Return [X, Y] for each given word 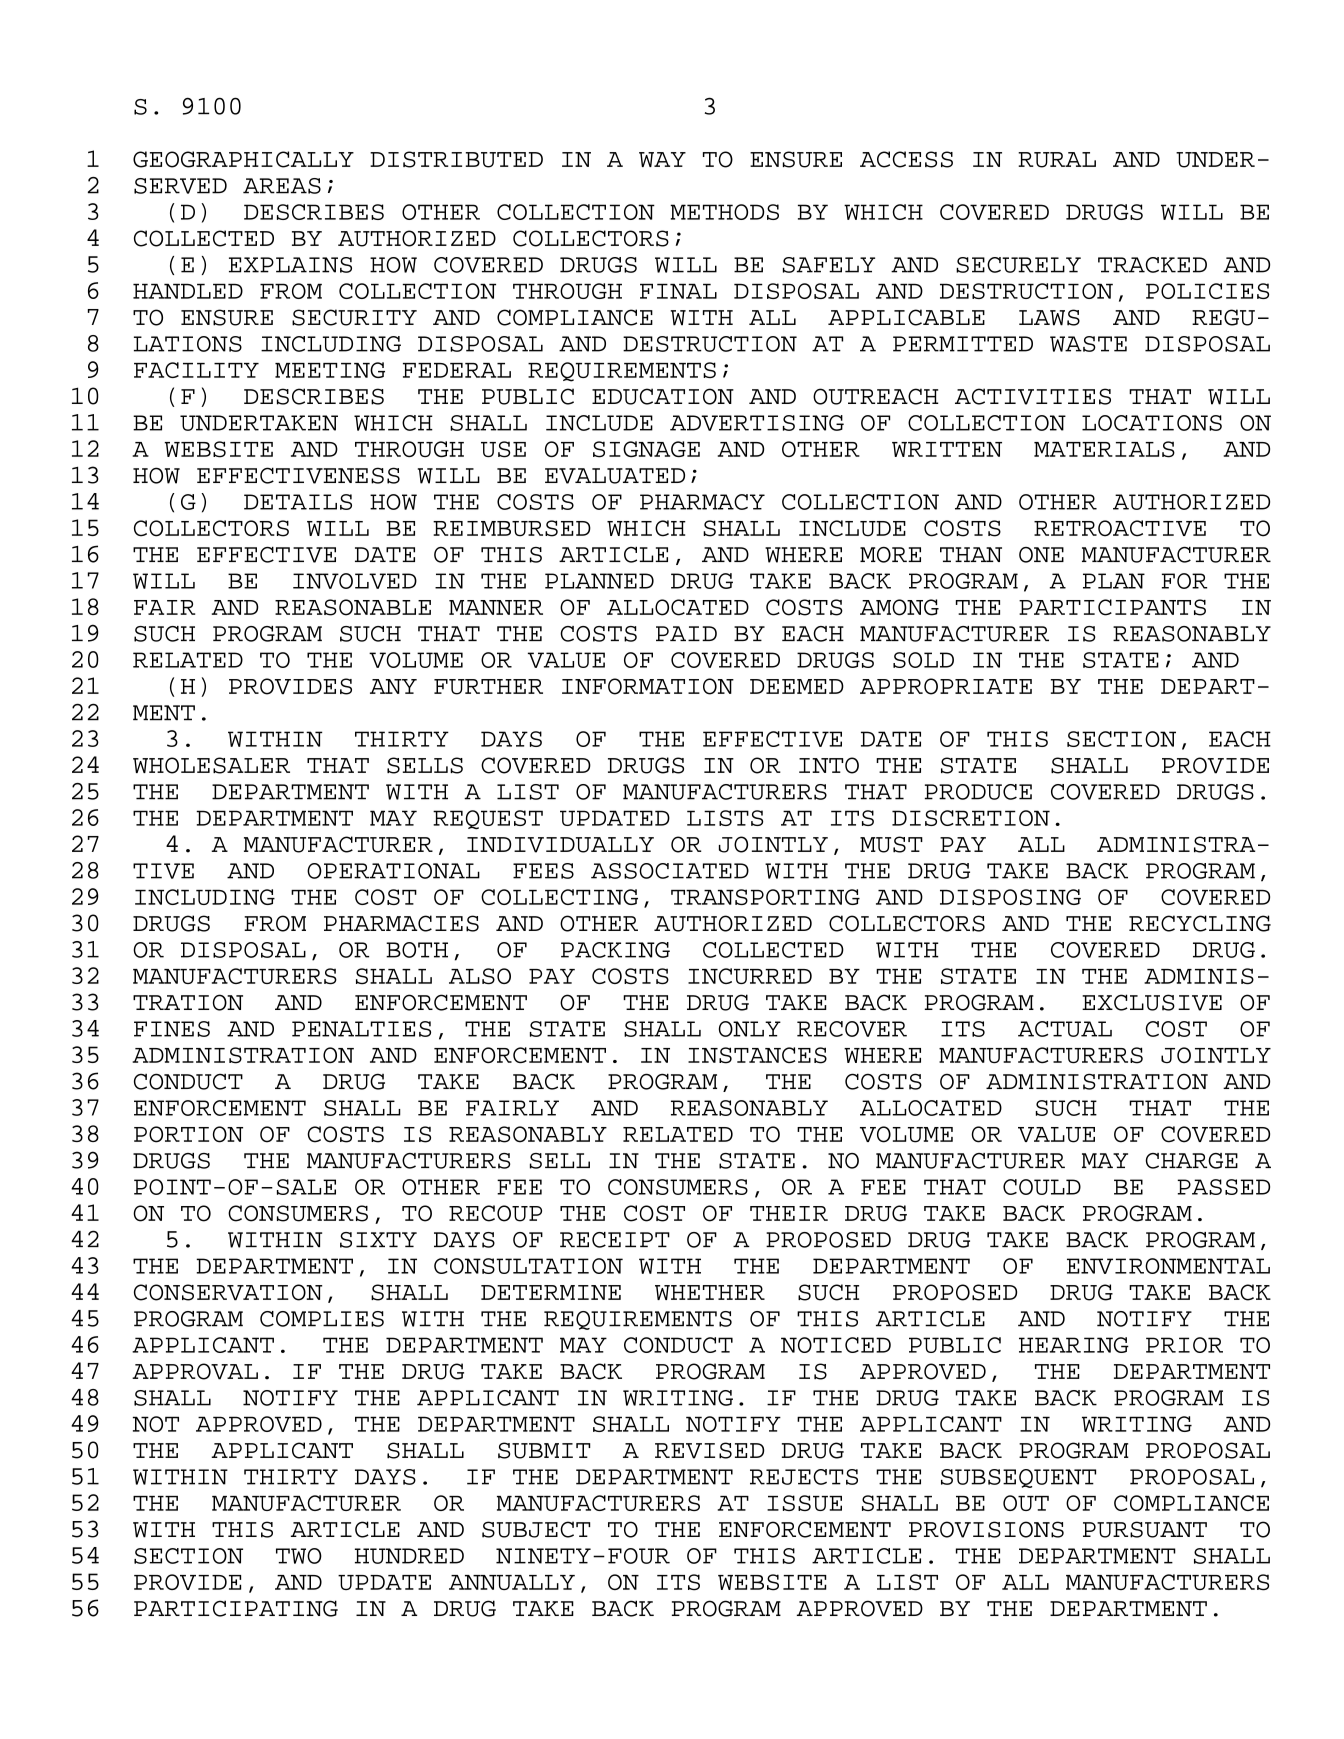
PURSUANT [1145, 1529]
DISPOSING [1010, 897]
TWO [299, 1556]
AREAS [282, 186]
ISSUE [804, 1503]
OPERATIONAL [393, 871]
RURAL [1057, 160]
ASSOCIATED [670, 871]
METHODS [724, 212]
